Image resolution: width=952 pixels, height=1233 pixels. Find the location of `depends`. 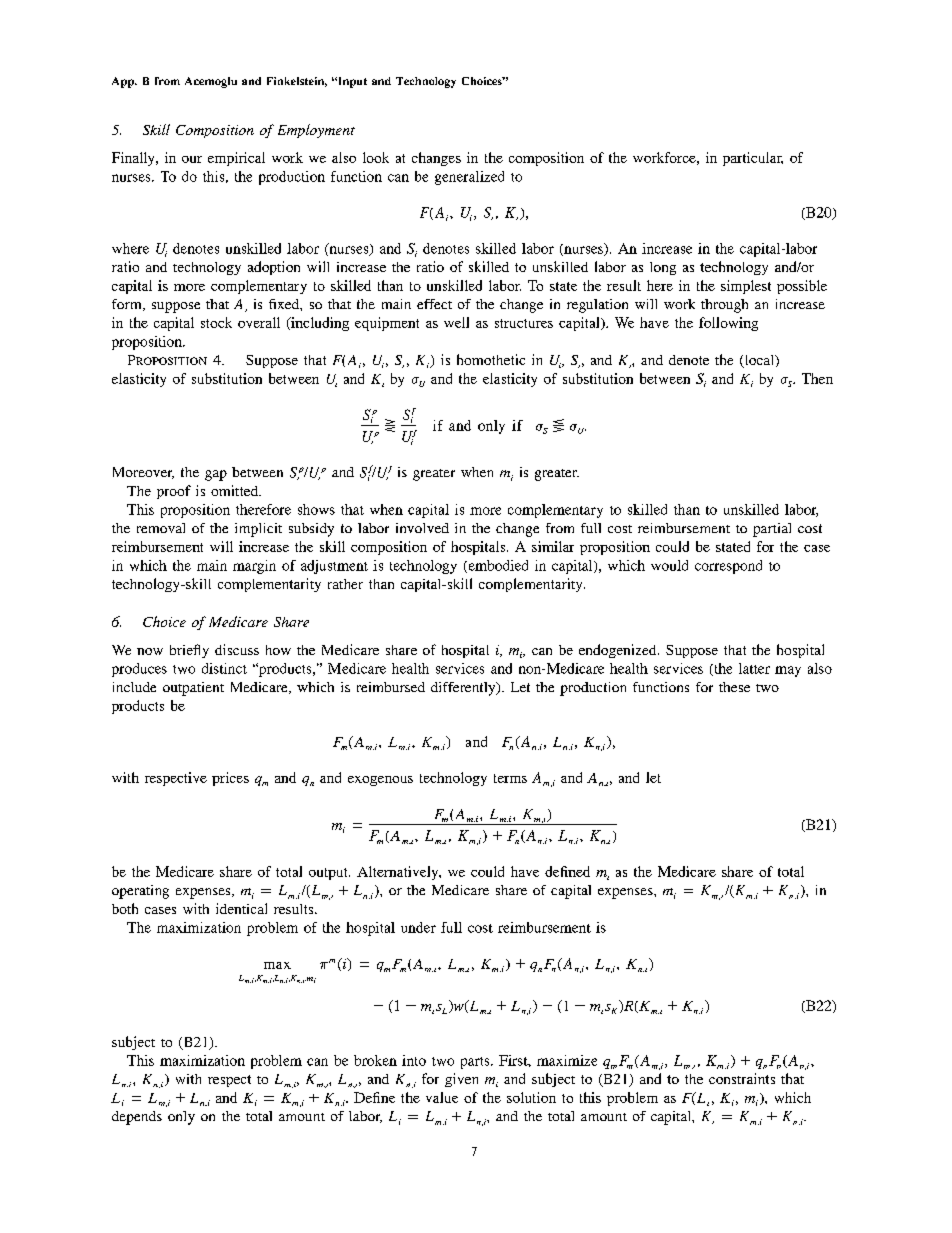

depends is located at coordinates (137, 1118).
